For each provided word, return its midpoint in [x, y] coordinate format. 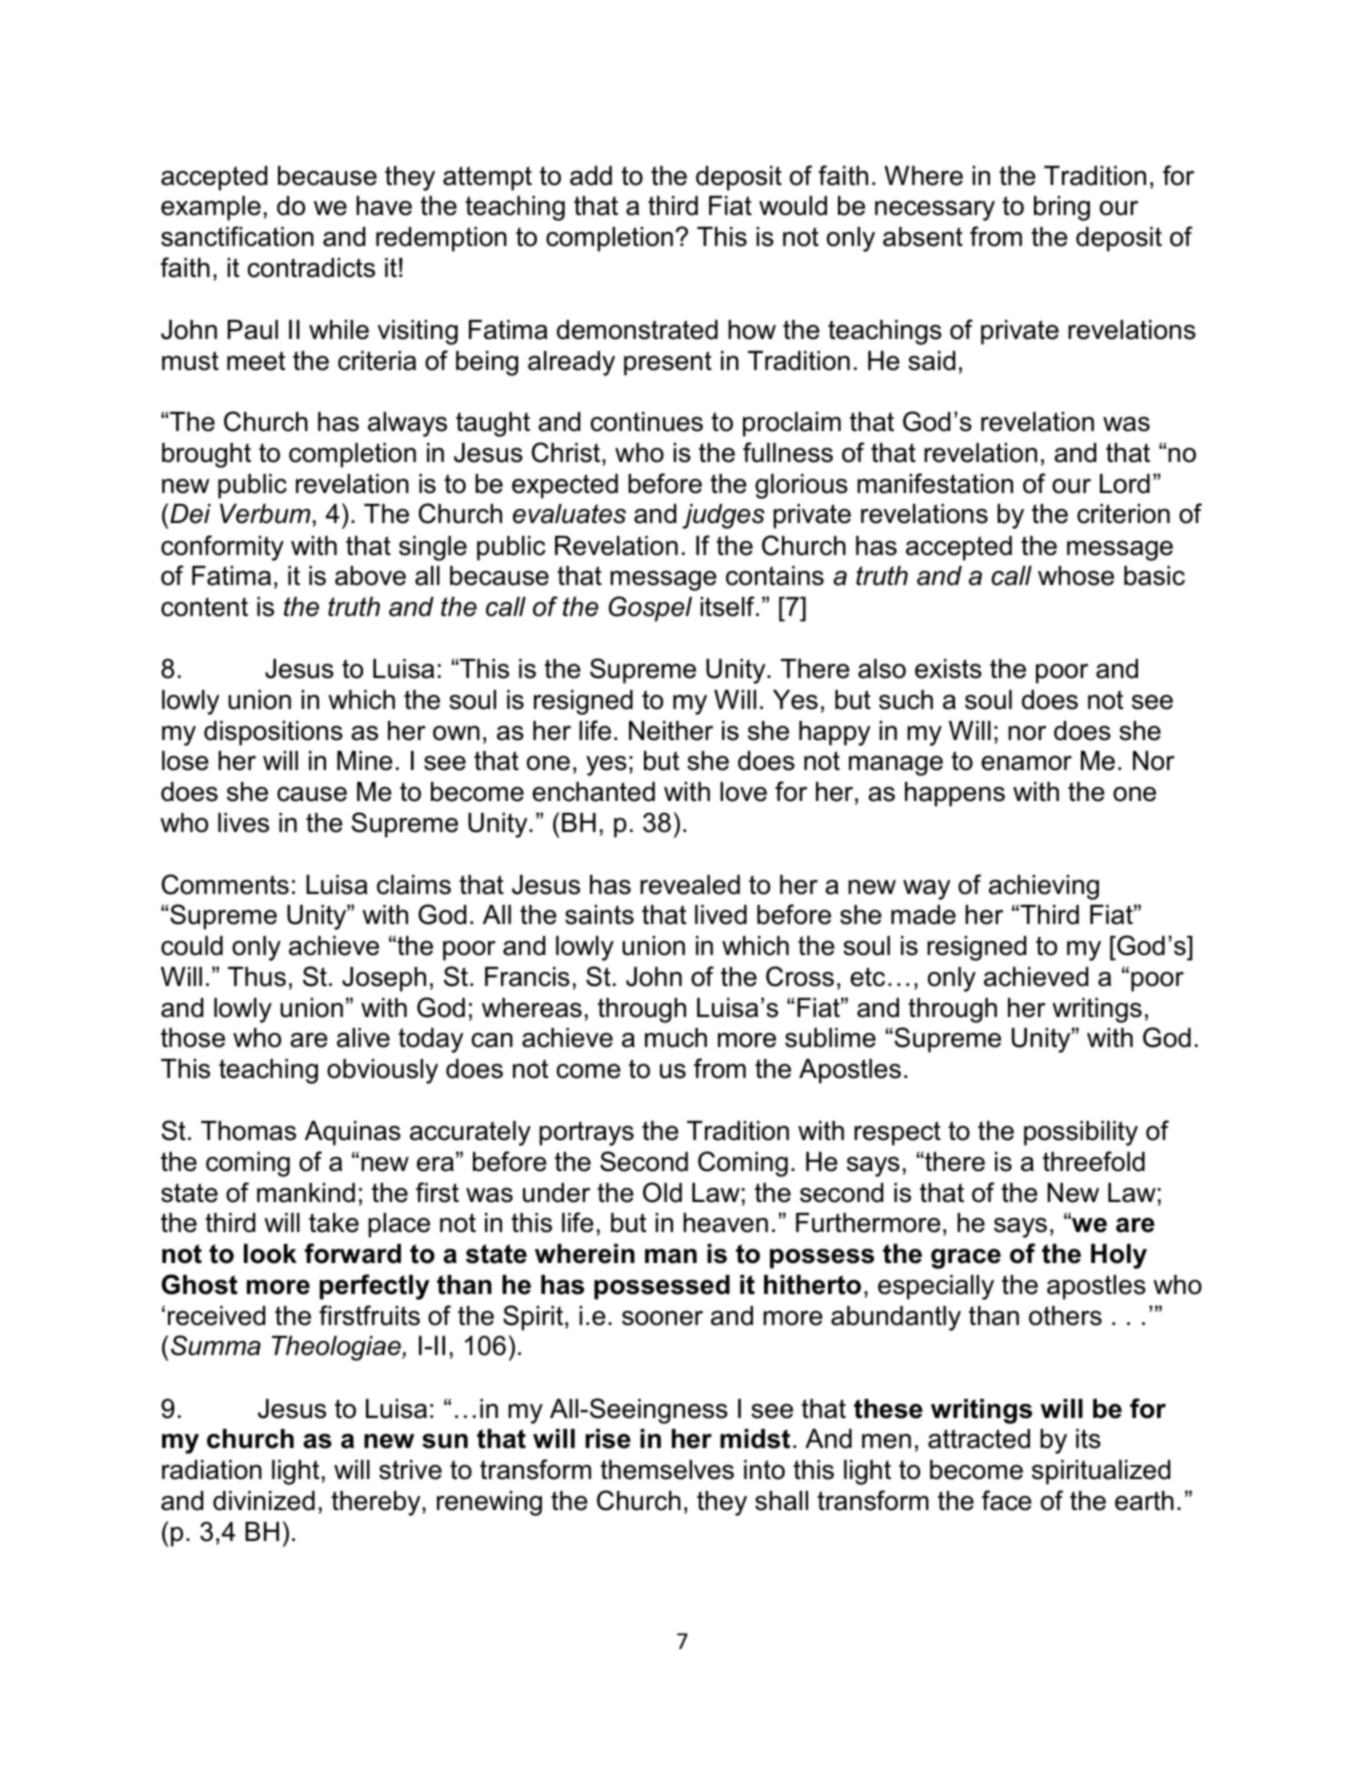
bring [1062, 208]
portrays [586, 1133]
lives [243, 823]
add [591, 176]
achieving [1044, 887]
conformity [222, 548]
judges [723, 516]
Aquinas [353, 1133]
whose [1076, 576]
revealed [690, 885]
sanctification [237, 236]
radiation [212, 1470]
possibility [1081, 1133]
